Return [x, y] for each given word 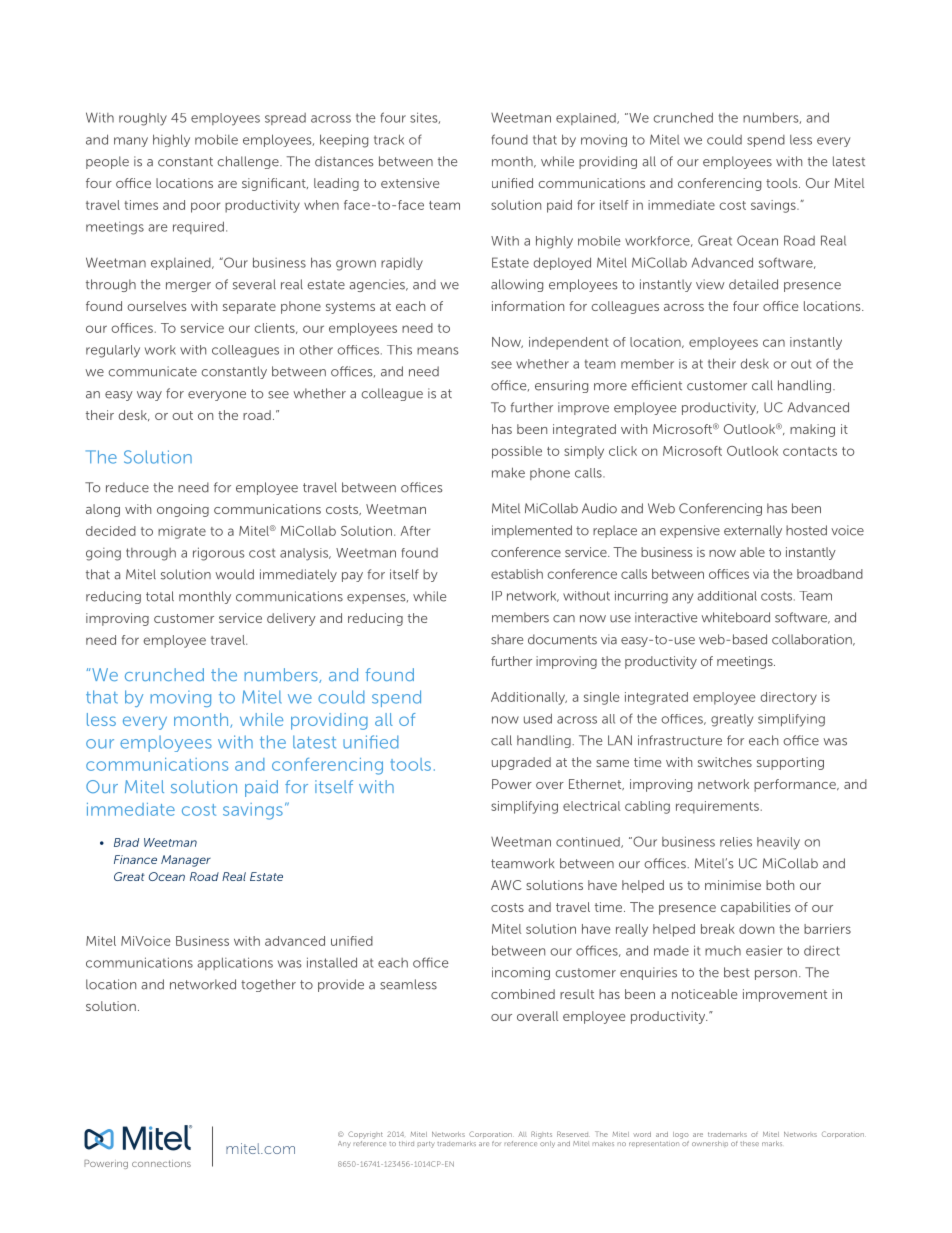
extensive [410, 183]
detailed [753, 284]
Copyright [365, 1135]
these [749, 1143]
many [131, 142]
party [426, 1144]
